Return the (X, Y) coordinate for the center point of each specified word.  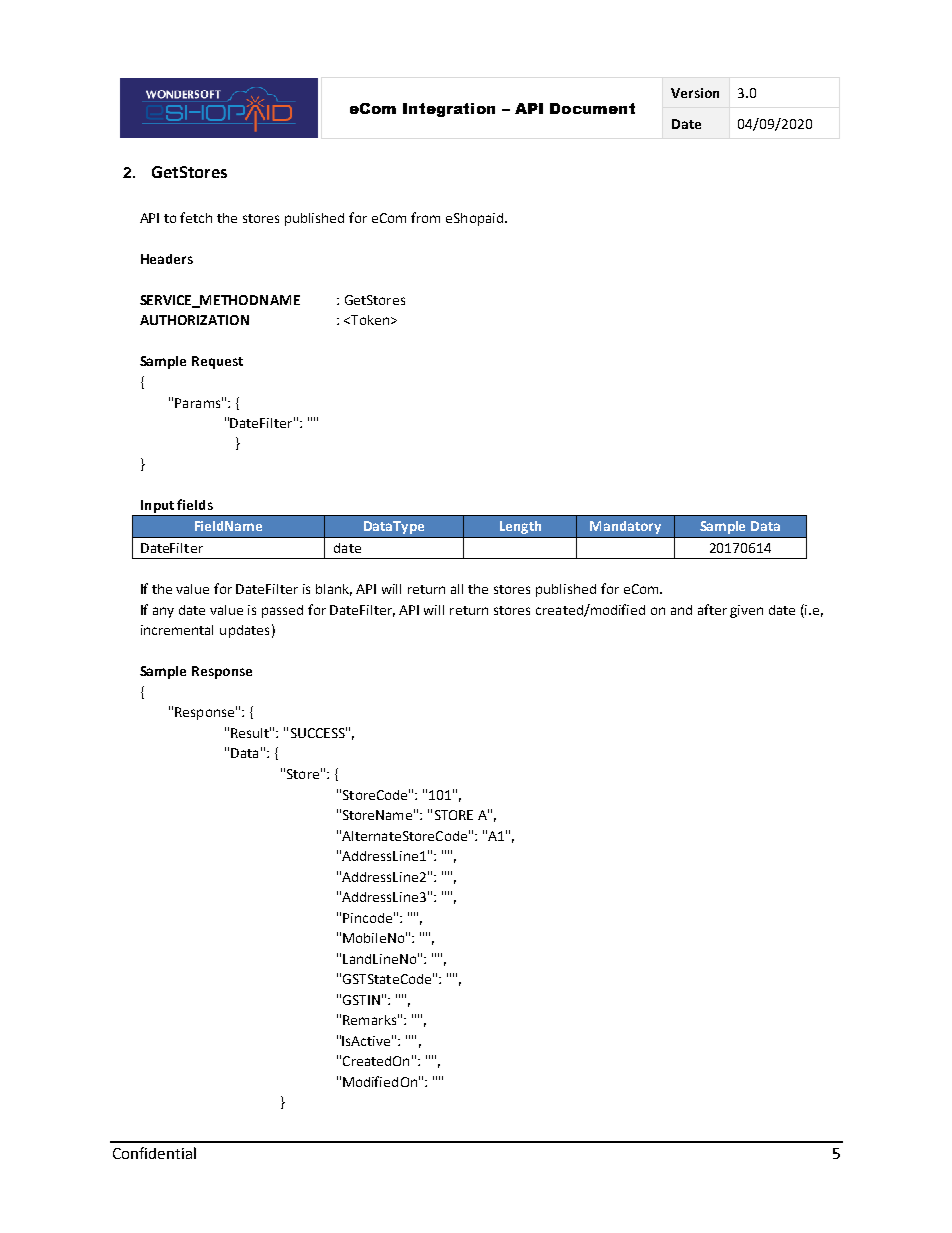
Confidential (154, 1153)
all (457, 589)
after (712, 609)
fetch (196, 217)
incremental (177, 630)
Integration (449, 110)
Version (695, 93)
